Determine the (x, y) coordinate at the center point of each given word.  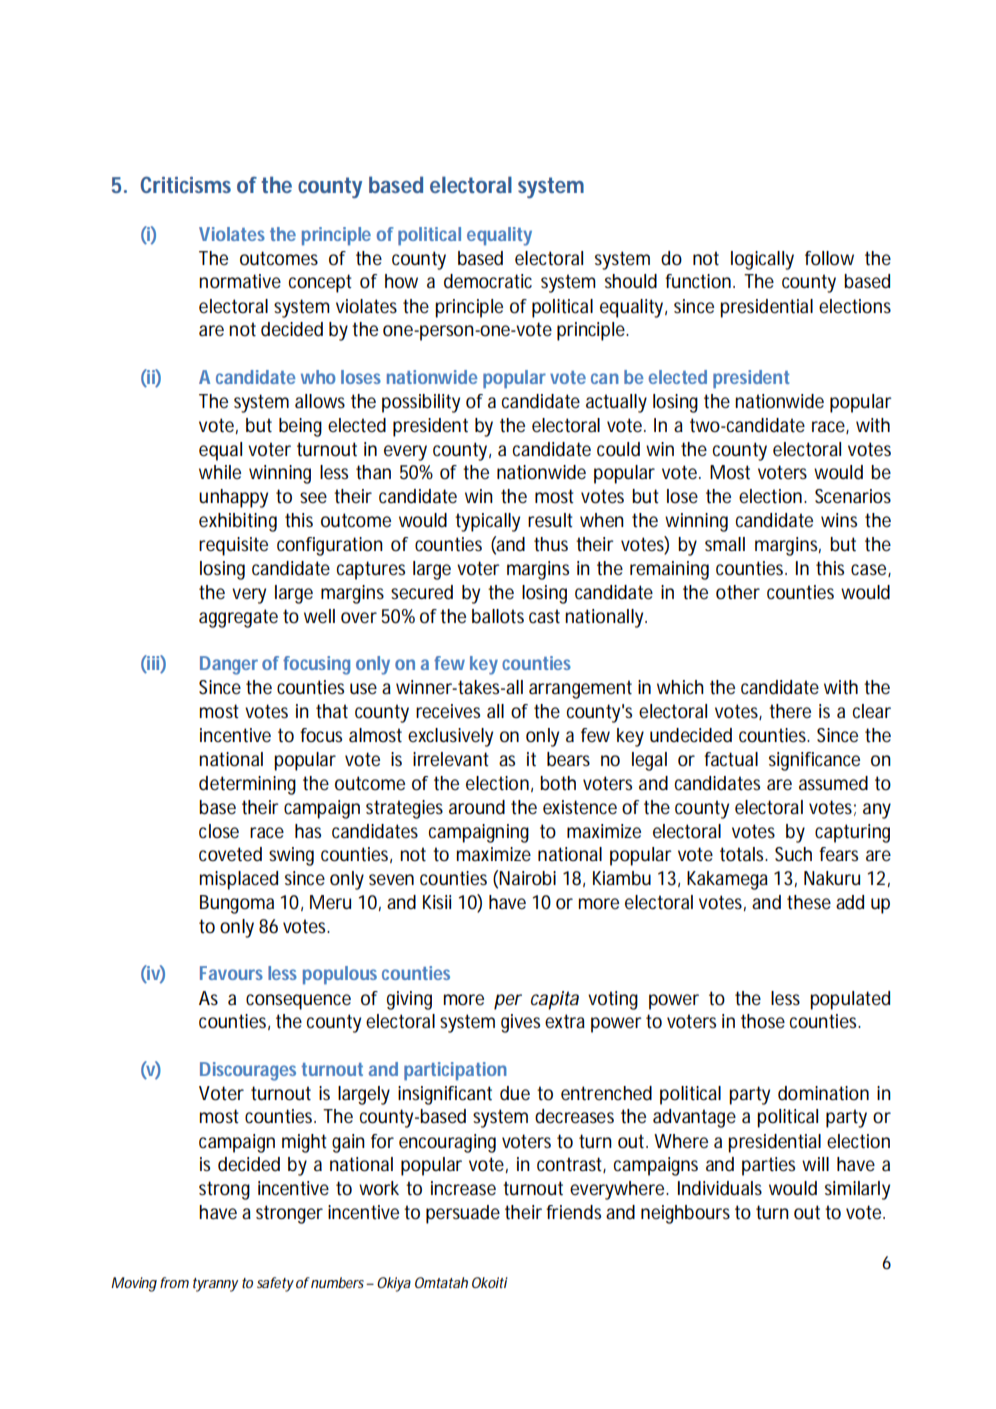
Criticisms (186, 184)
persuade (463, 1214)
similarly (857, 1190)
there (790, 711)
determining (247, 785)
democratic (488, 281)
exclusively (450, 737)
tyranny (215, 1285)
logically (762, 260)
